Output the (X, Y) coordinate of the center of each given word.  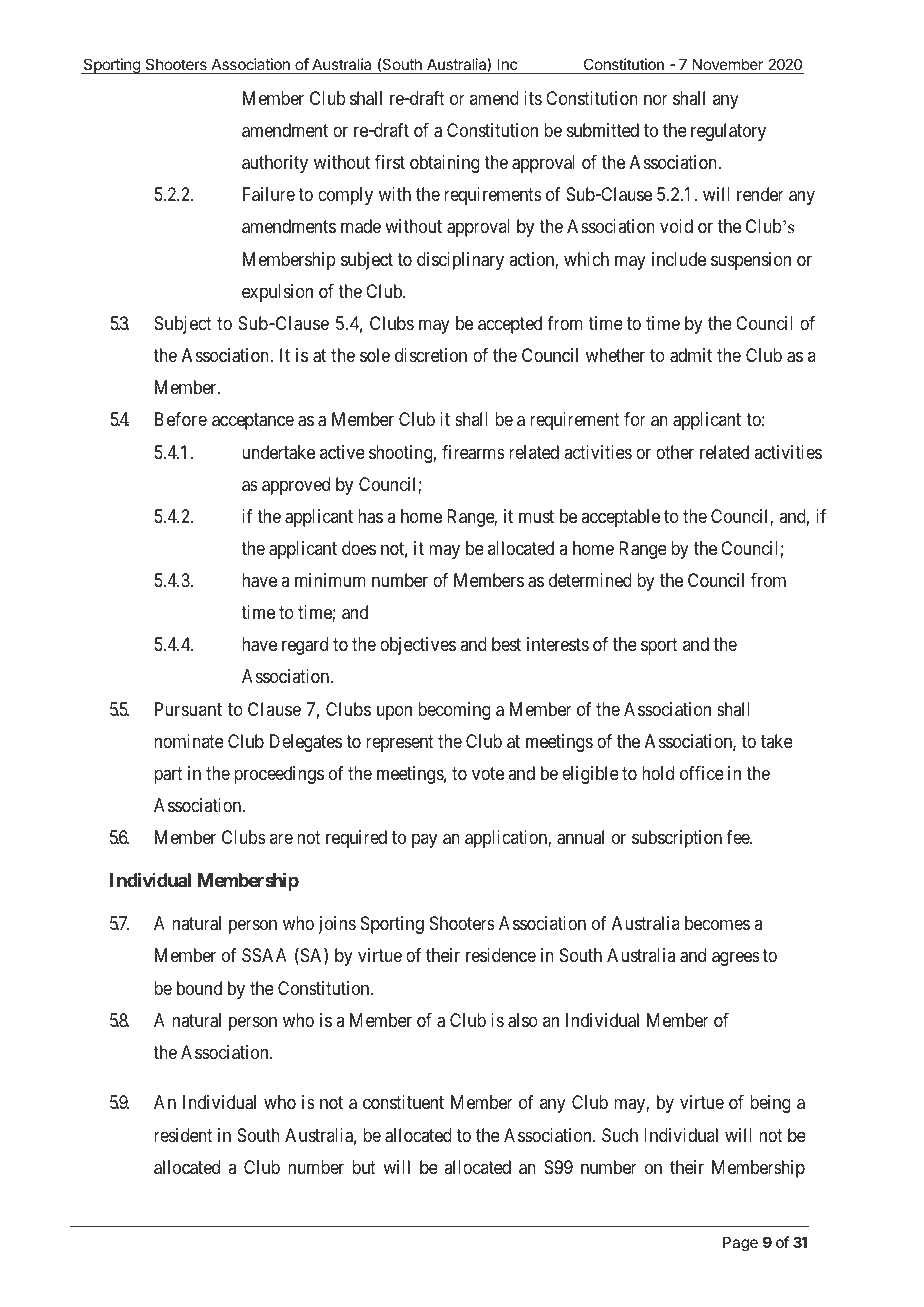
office (702, 773)
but (364, 1167)
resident (183, 1135)
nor (656, 99)
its (533, 98)
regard (305, 646)
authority (275, 164)
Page (740, 1244)
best (506, 644)
